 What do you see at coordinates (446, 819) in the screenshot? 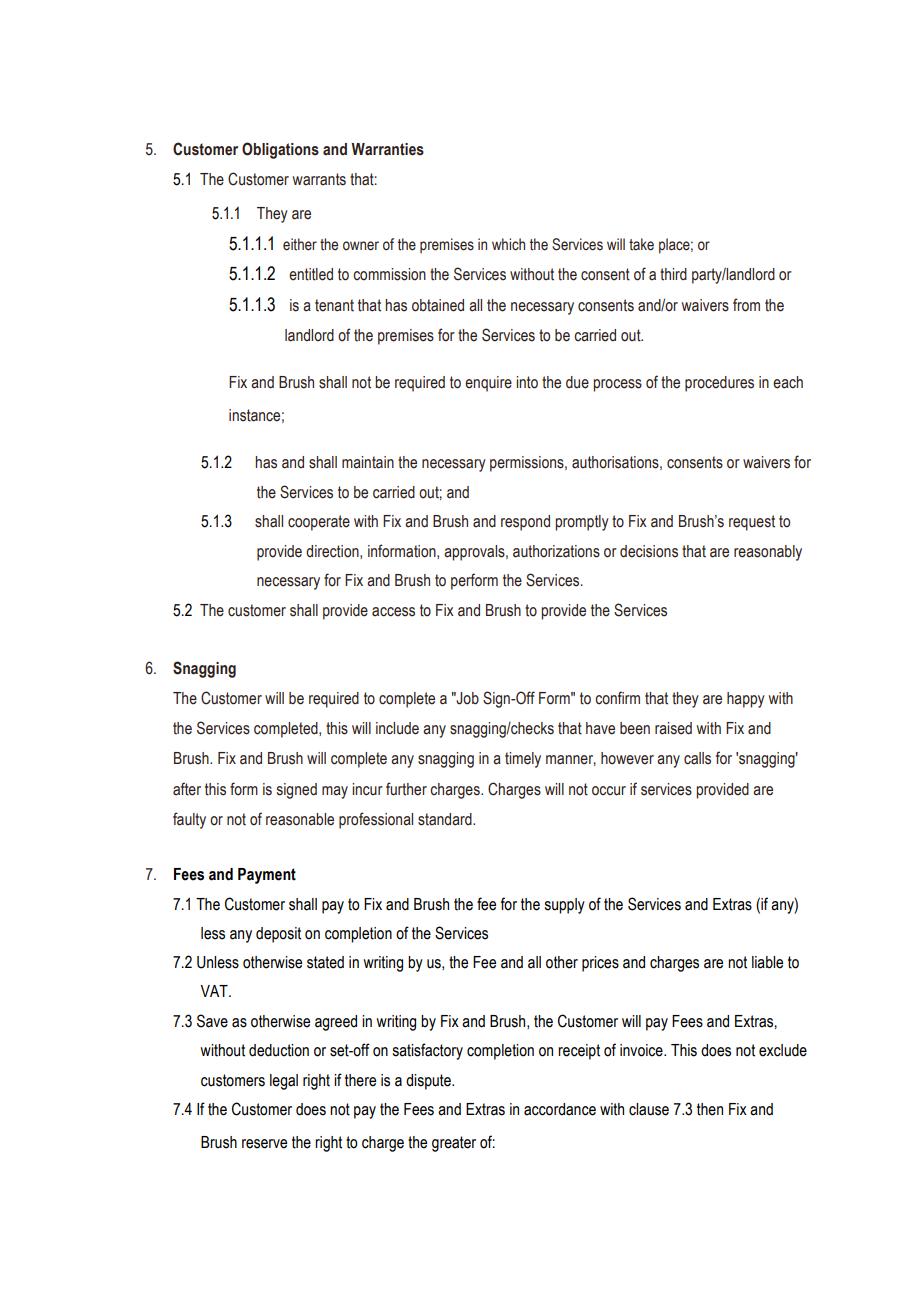
I see `standard` at bounding box center [446, 819].
